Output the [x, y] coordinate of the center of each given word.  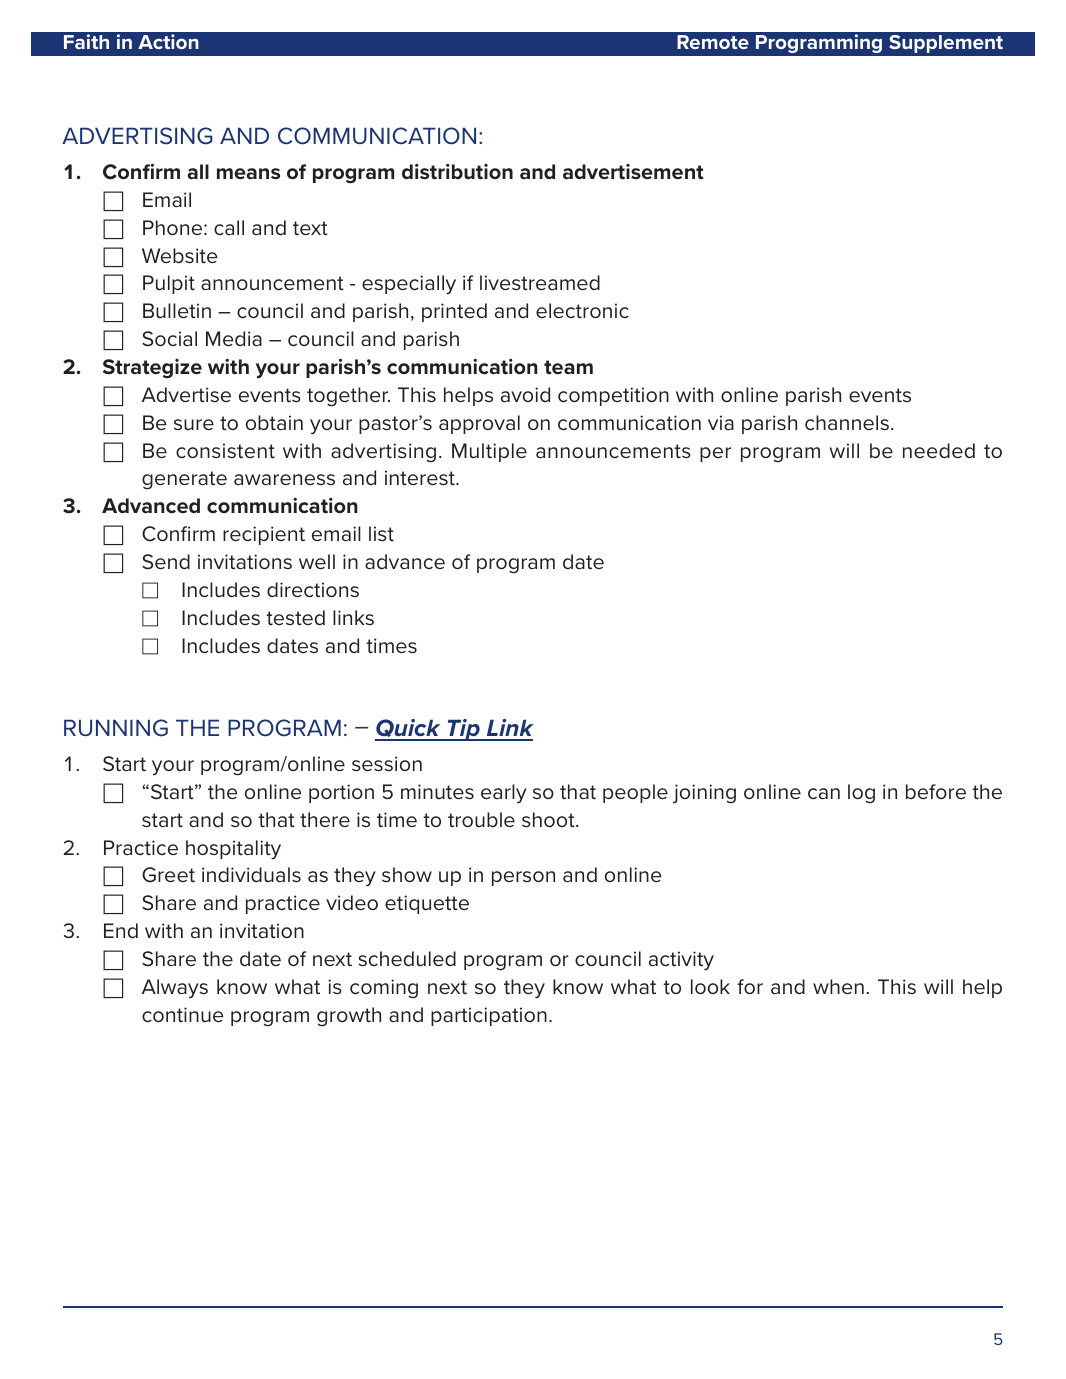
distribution [457, 171]
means [248, 174]
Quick [409, 729]
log [861, 793]
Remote [713, 42]
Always [175, 989]
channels [847, 423]
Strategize [152, 369]
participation [489, 1016]
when [838, 987]
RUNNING [116, 728]
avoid [525, 395]
